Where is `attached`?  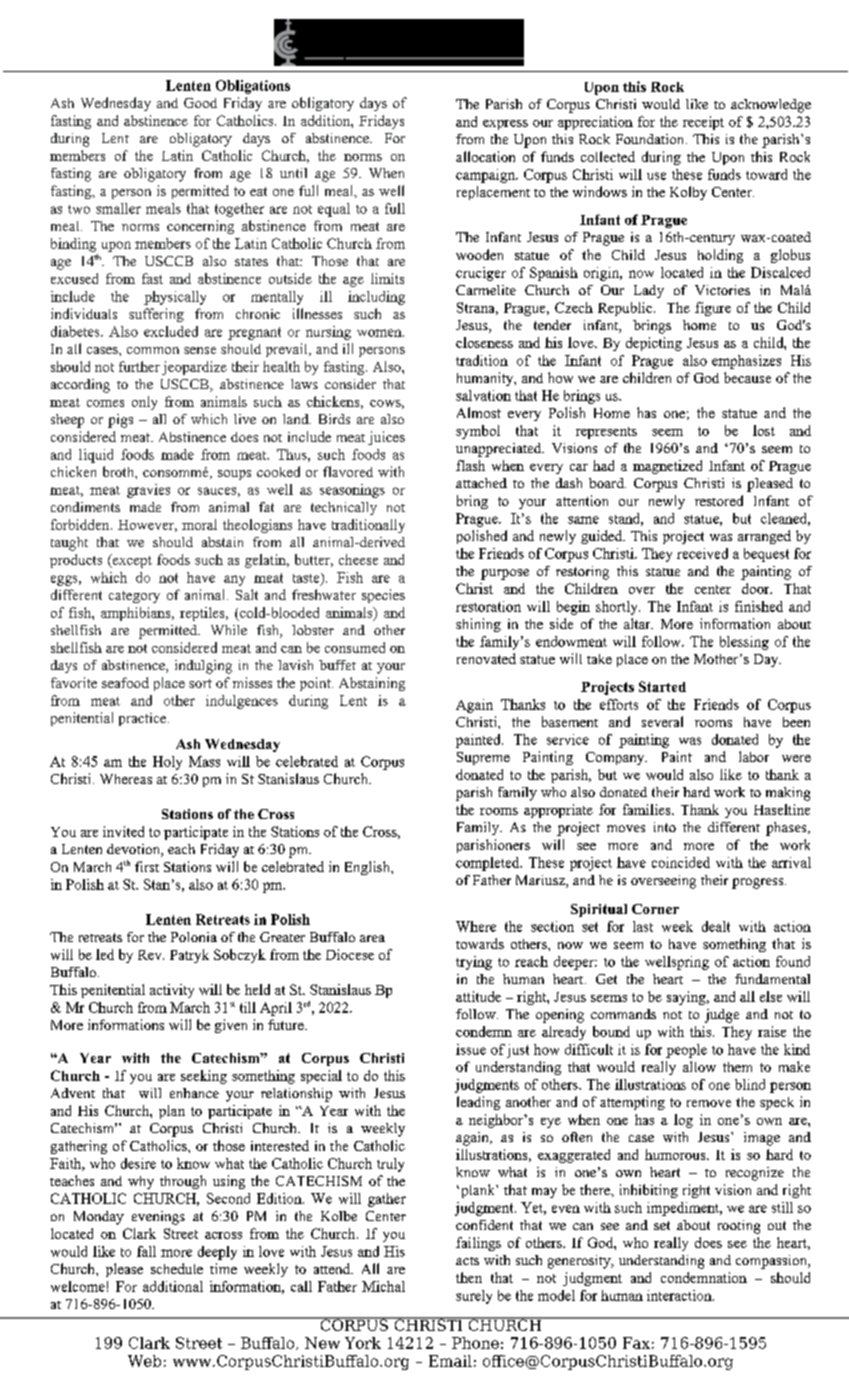 attached is located at coordinates (481, 483).
